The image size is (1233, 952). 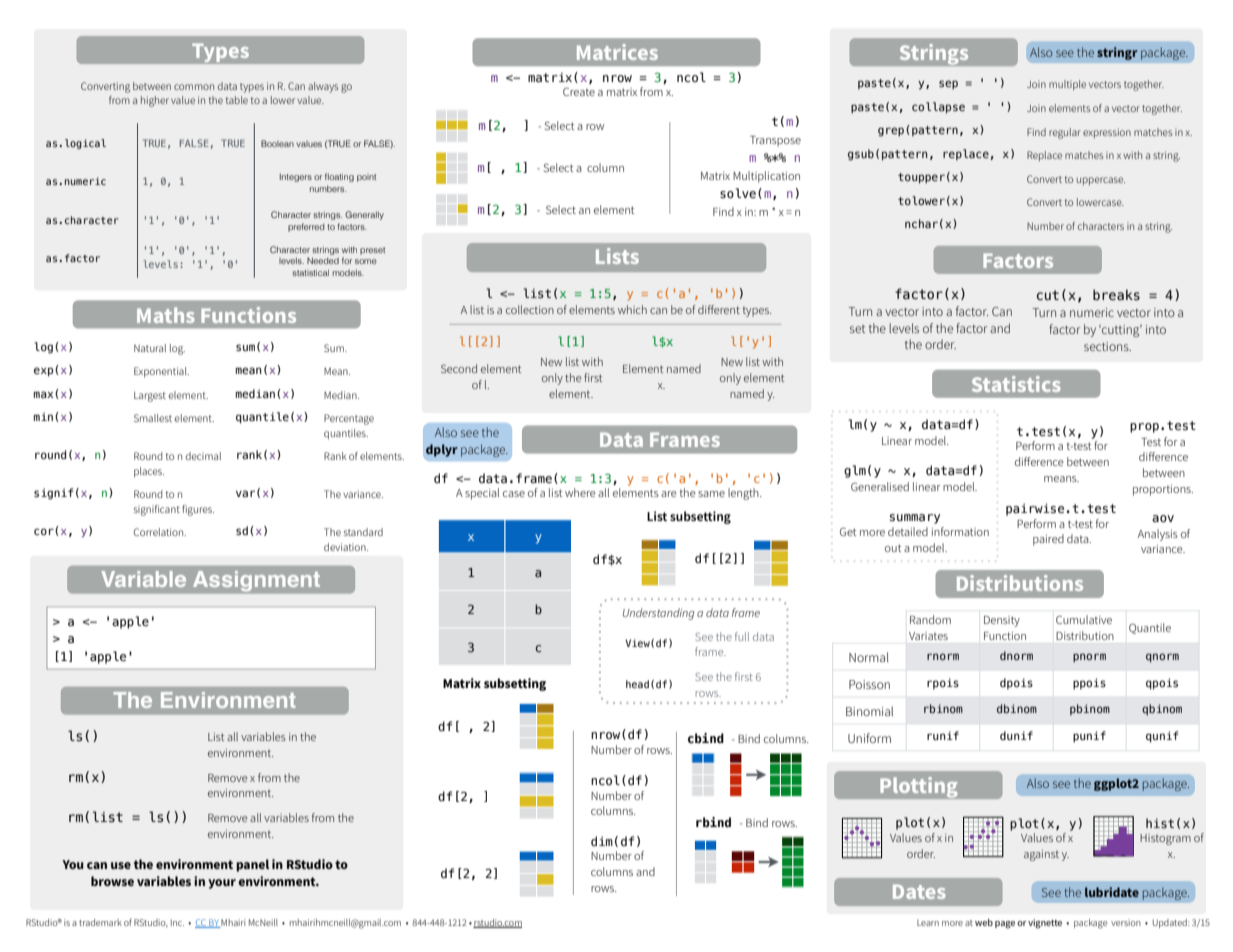 What do you see at coordinates (632, 309) in the document?
I see `which` at bounding box center [632, 309].
